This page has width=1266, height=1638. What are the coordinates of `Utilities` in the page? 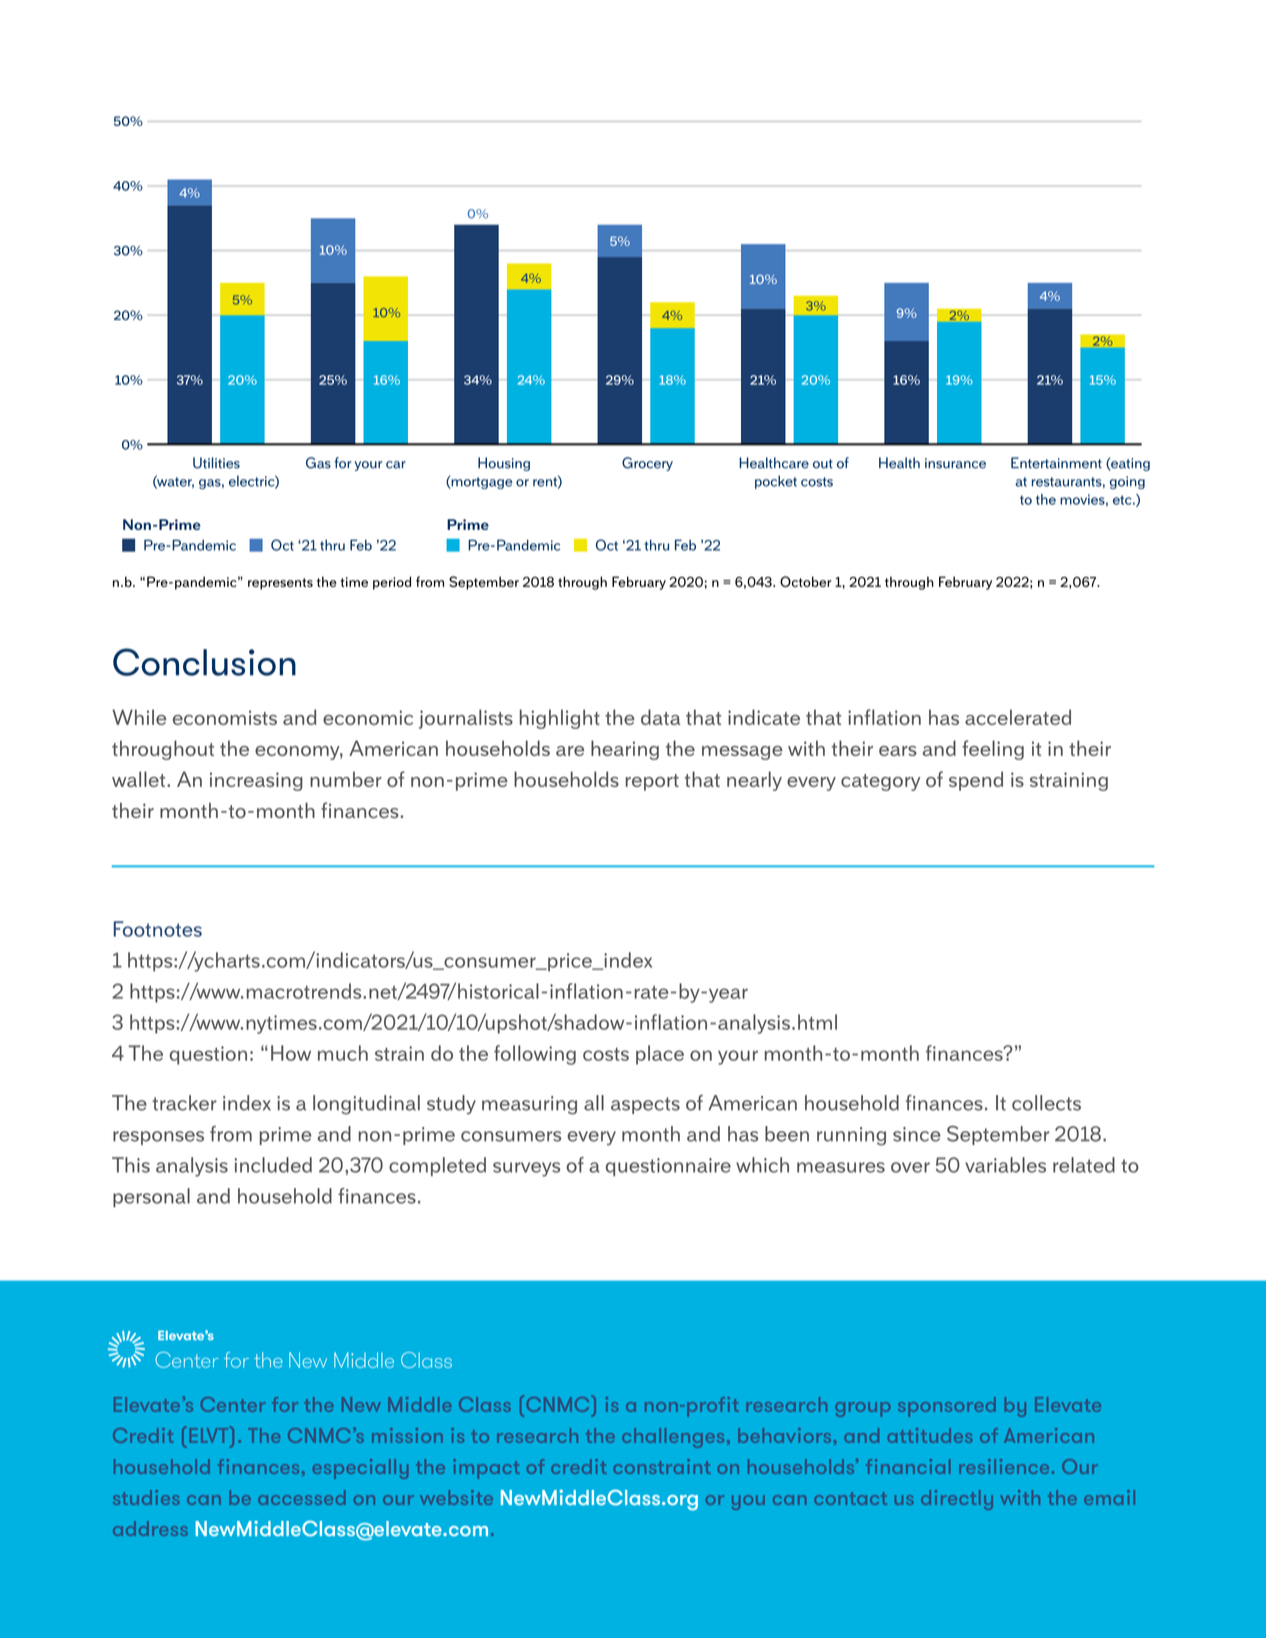 It's located at (216, 463).
